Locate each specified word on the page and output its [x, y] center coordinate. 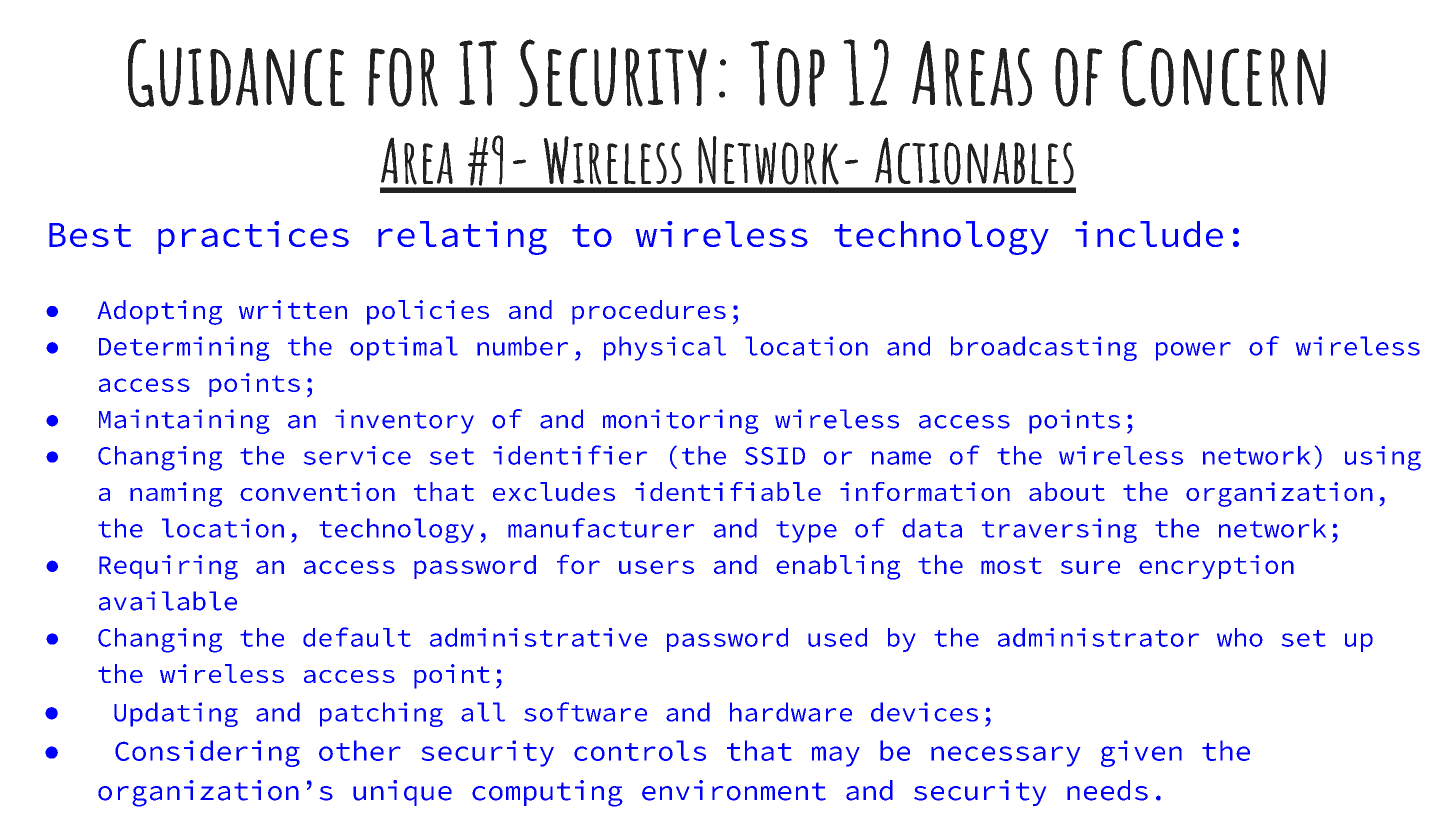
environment [734, 790]
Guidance [236, 73]
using [1383, 458]
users [656, 567]
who [1240, 637]
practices [253, 237]
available [168, 601]
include [1149, 234]
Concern [1224, 73]
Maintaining [184, 421]
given [1141, 753]
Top [788, 73]
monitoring [681, 421]
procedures [649, 312]
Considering [207, 753]
